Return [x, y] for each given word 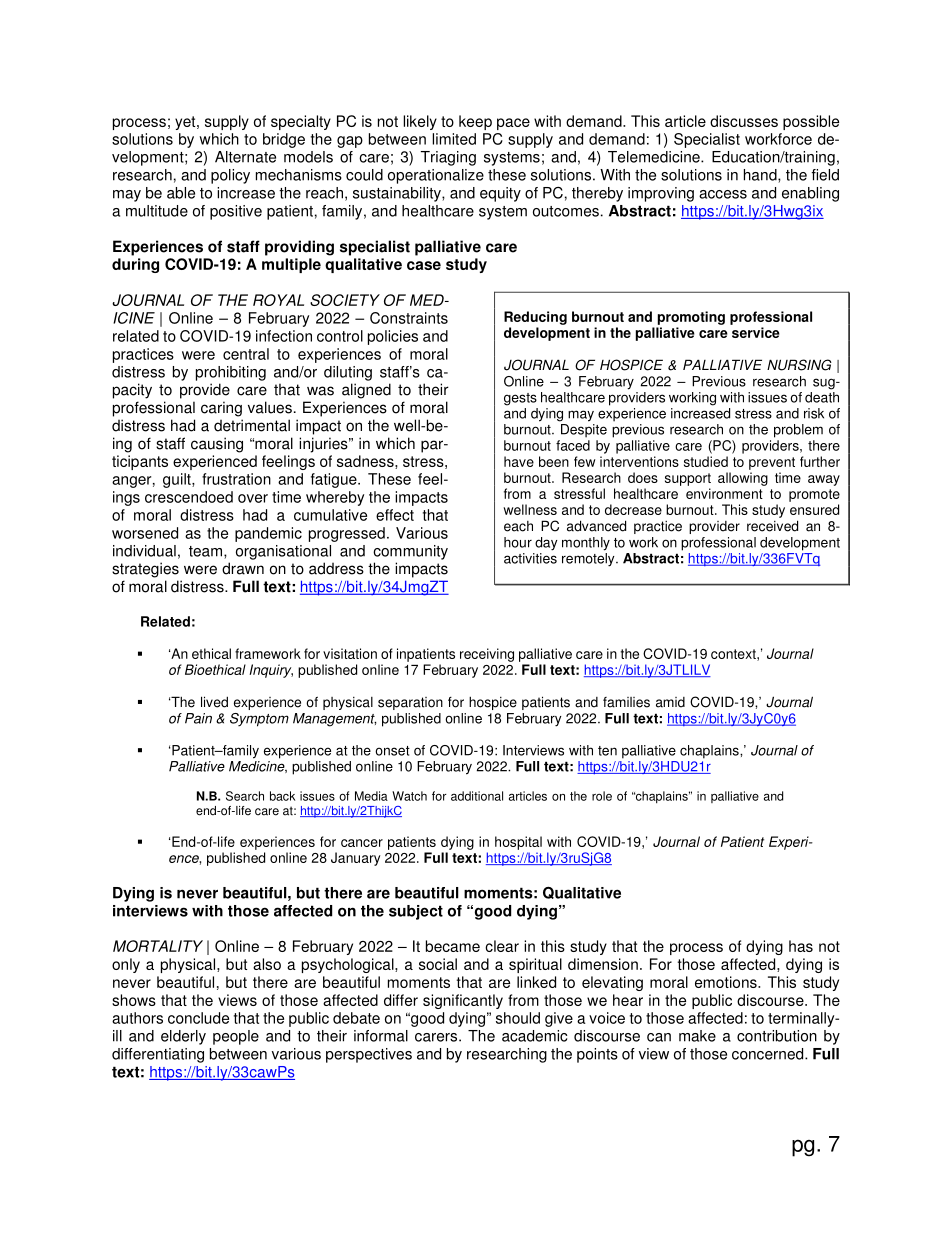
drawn [243, 568]
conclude [198, 1018]
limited [454, 139]
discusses [744, 121]
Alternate [245, 157]
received [772, 526]
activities [530, 558]
